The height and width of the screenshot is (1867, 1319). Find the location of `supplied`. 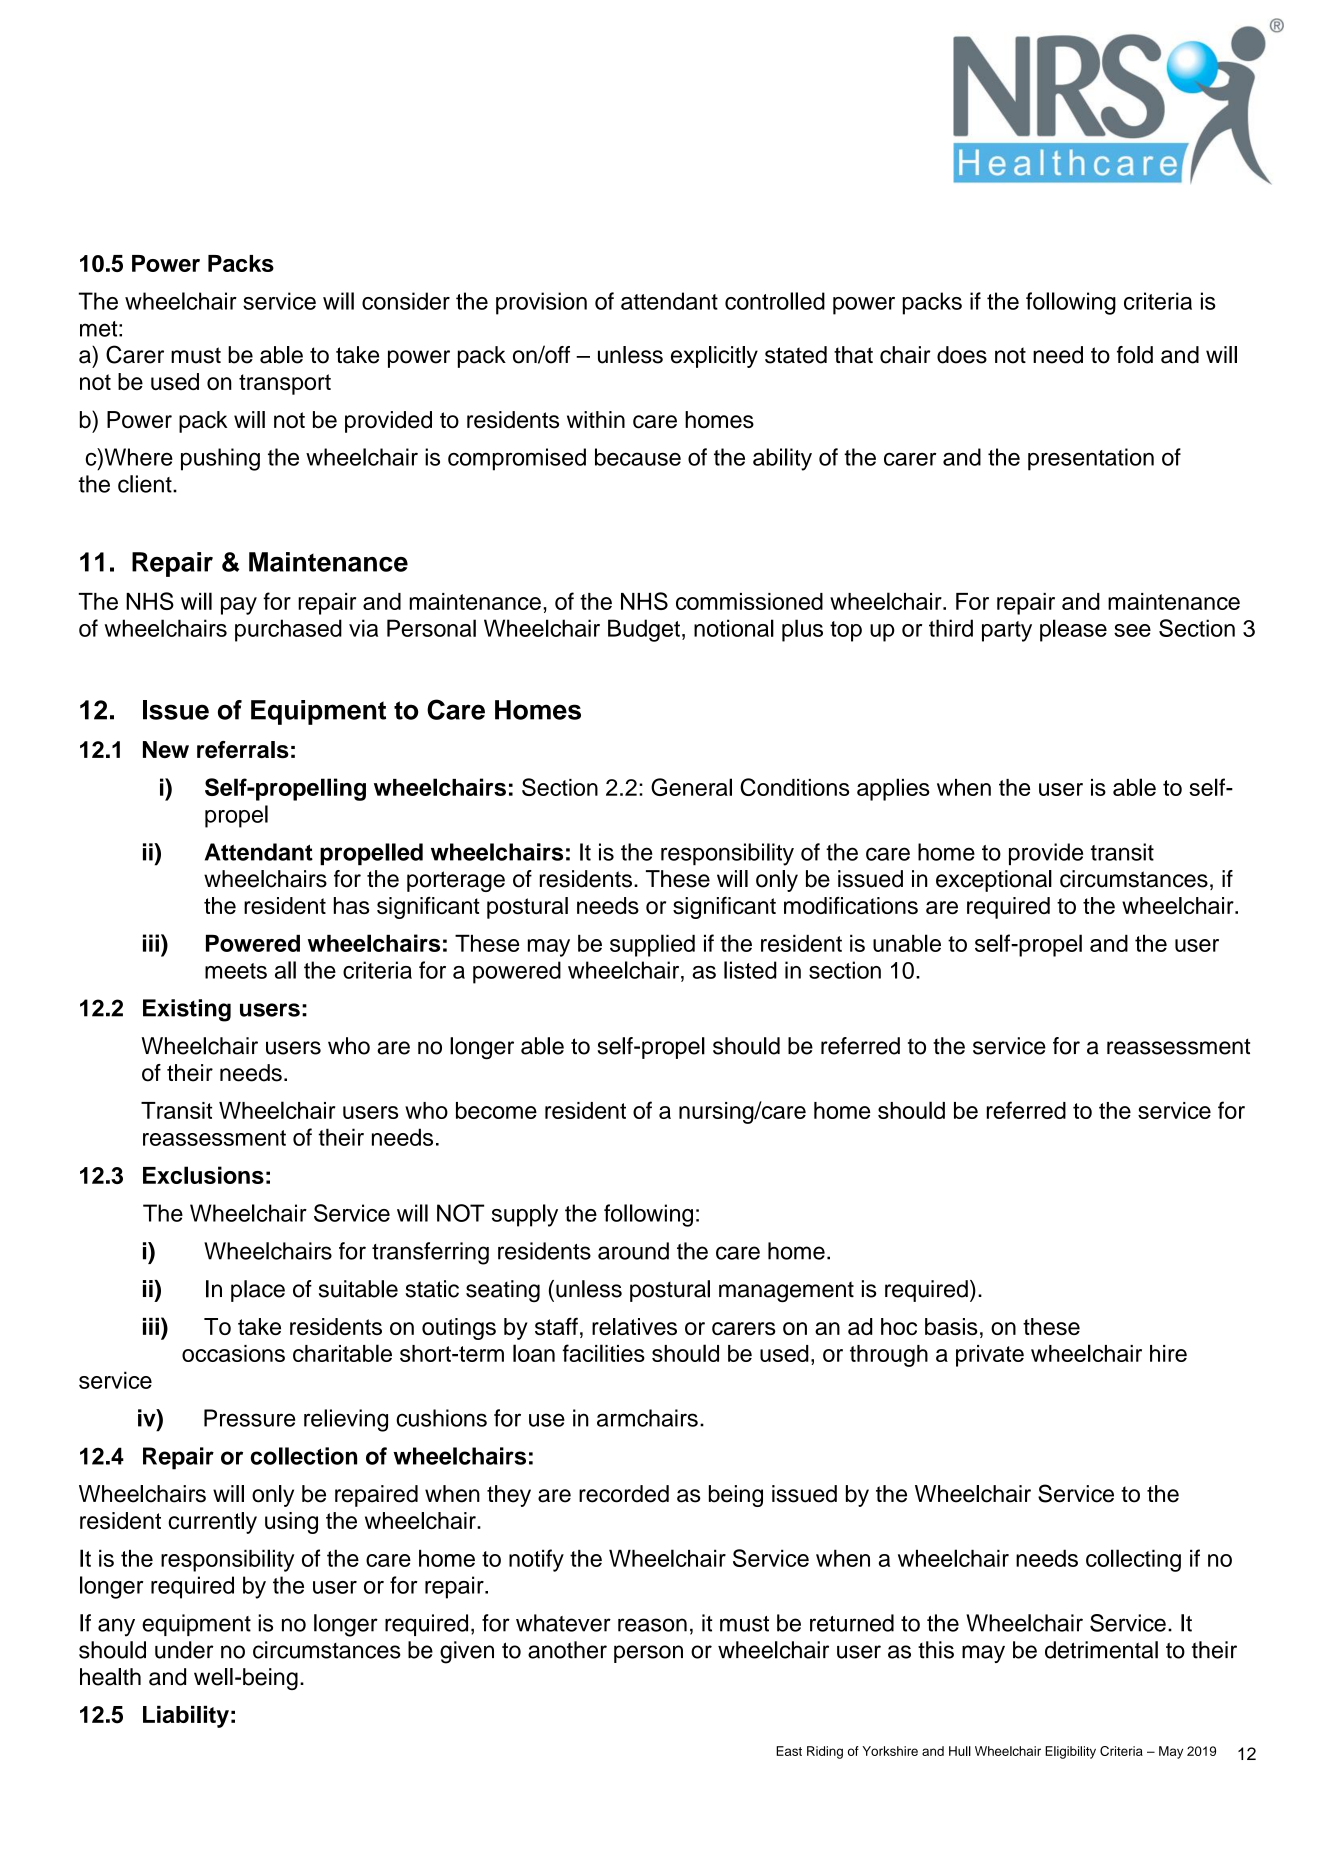

supplied is located at coordinates (652, 945).
